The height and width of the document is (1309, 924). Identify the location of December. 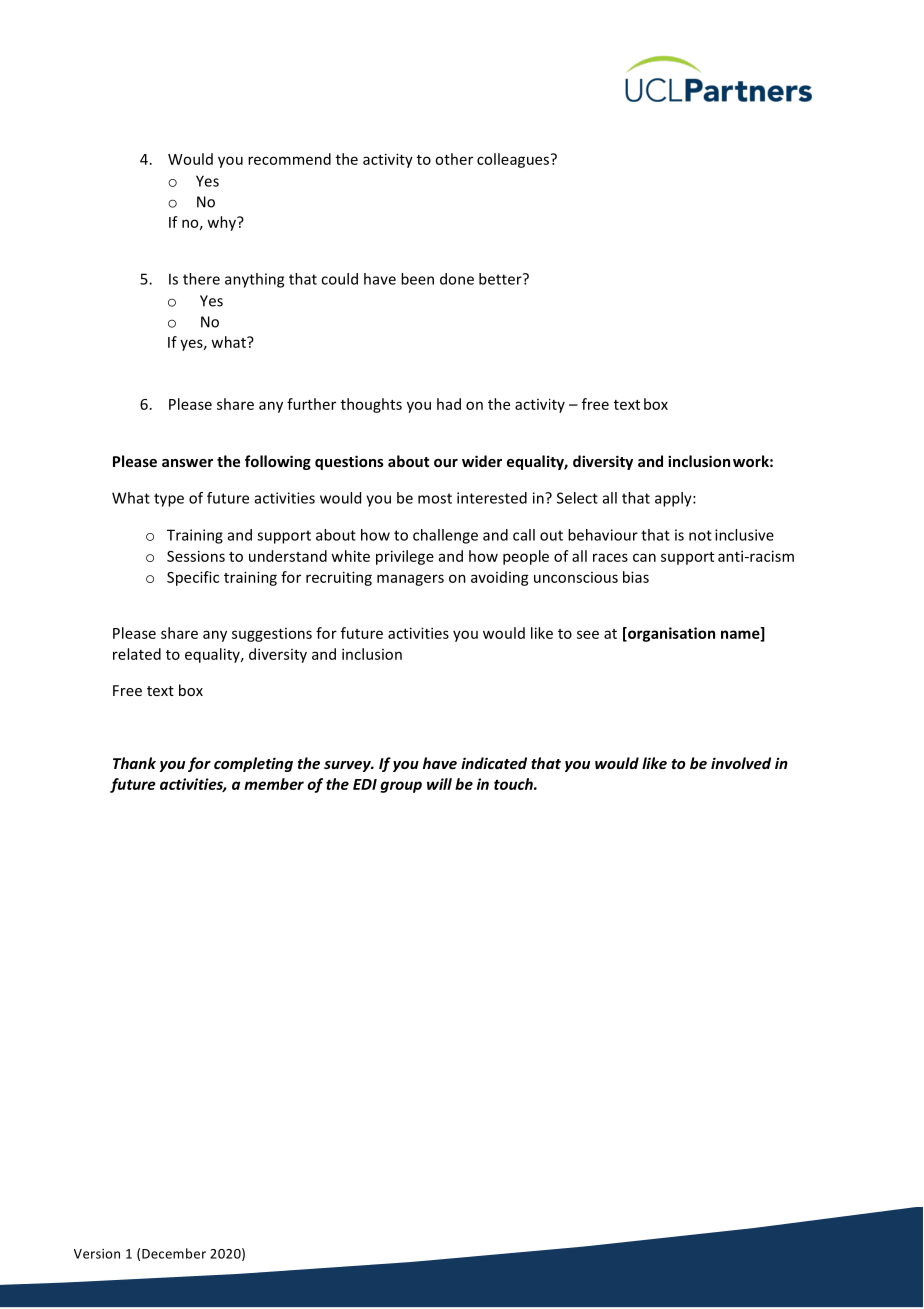
(174, 1253).
